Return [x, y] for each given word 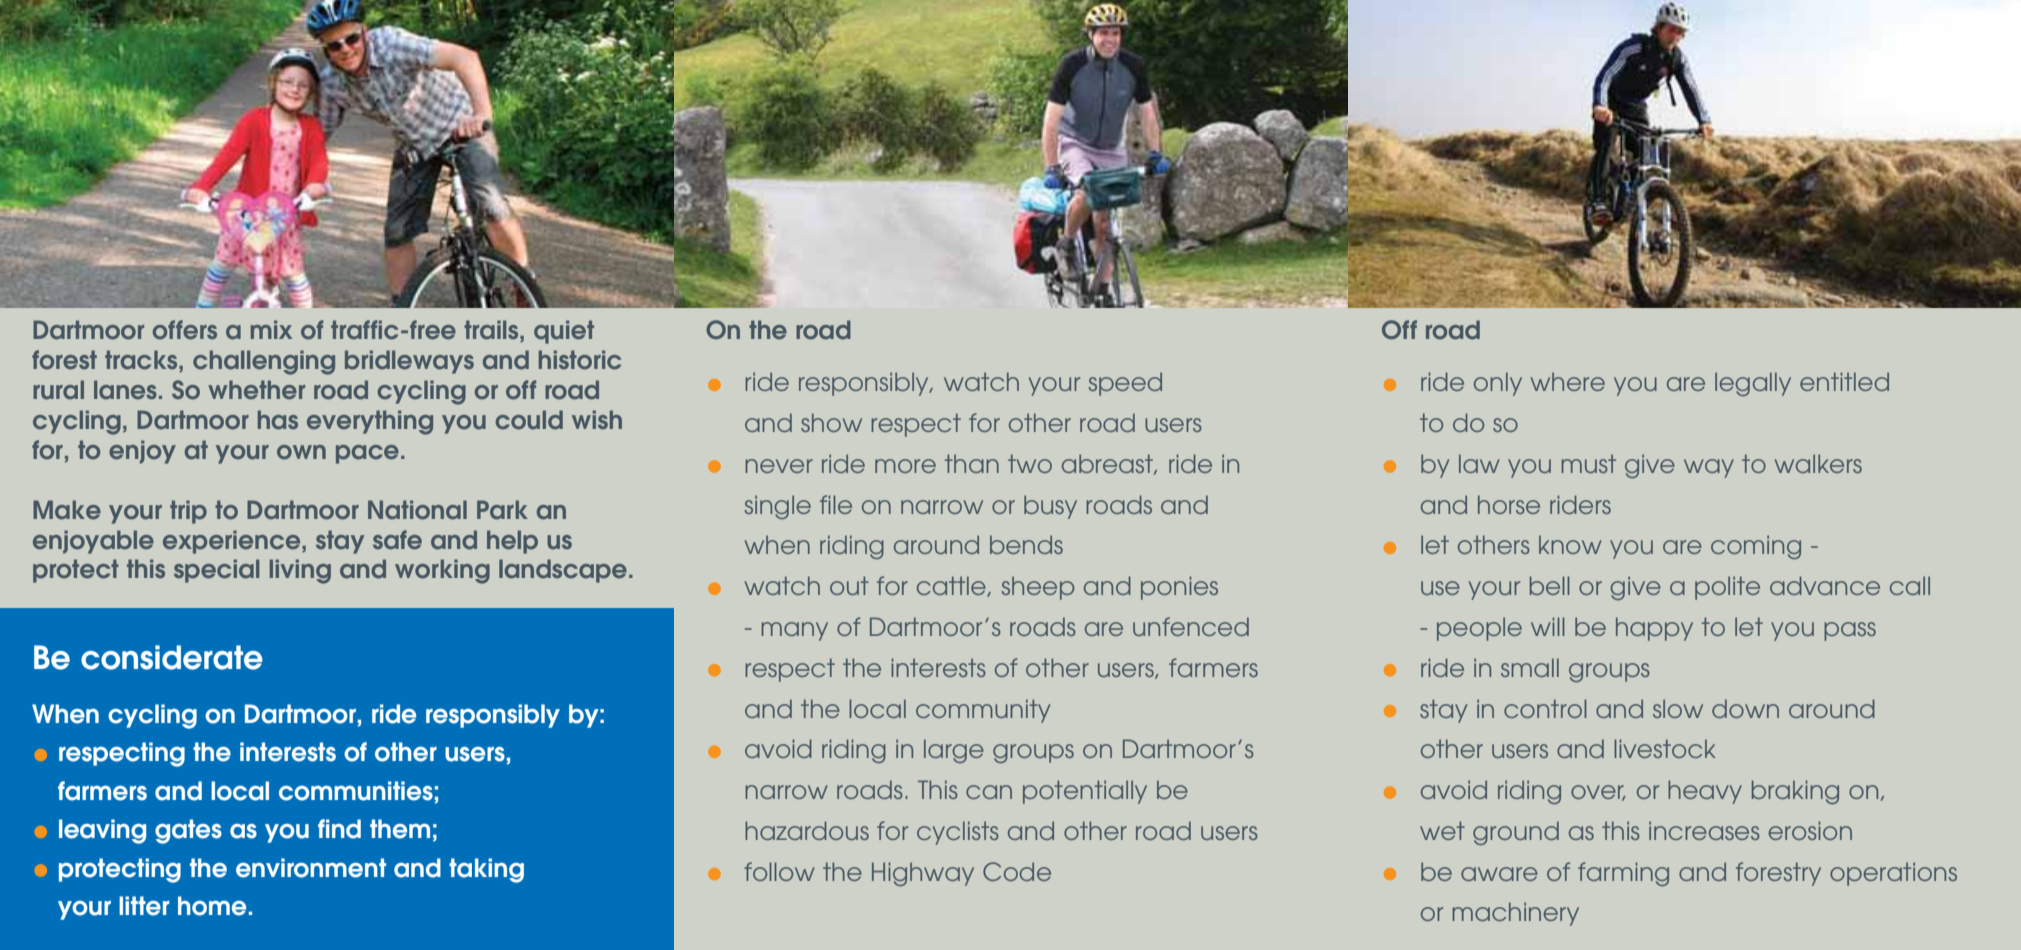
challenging [264, 362]
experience [233, 542]
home [212, 906]
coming [1756, 547]
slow [1678, 708]
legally [1753, 384]
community [983, 711]
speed [1125, 384]
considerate [172, 657]
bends [1026, 544]
